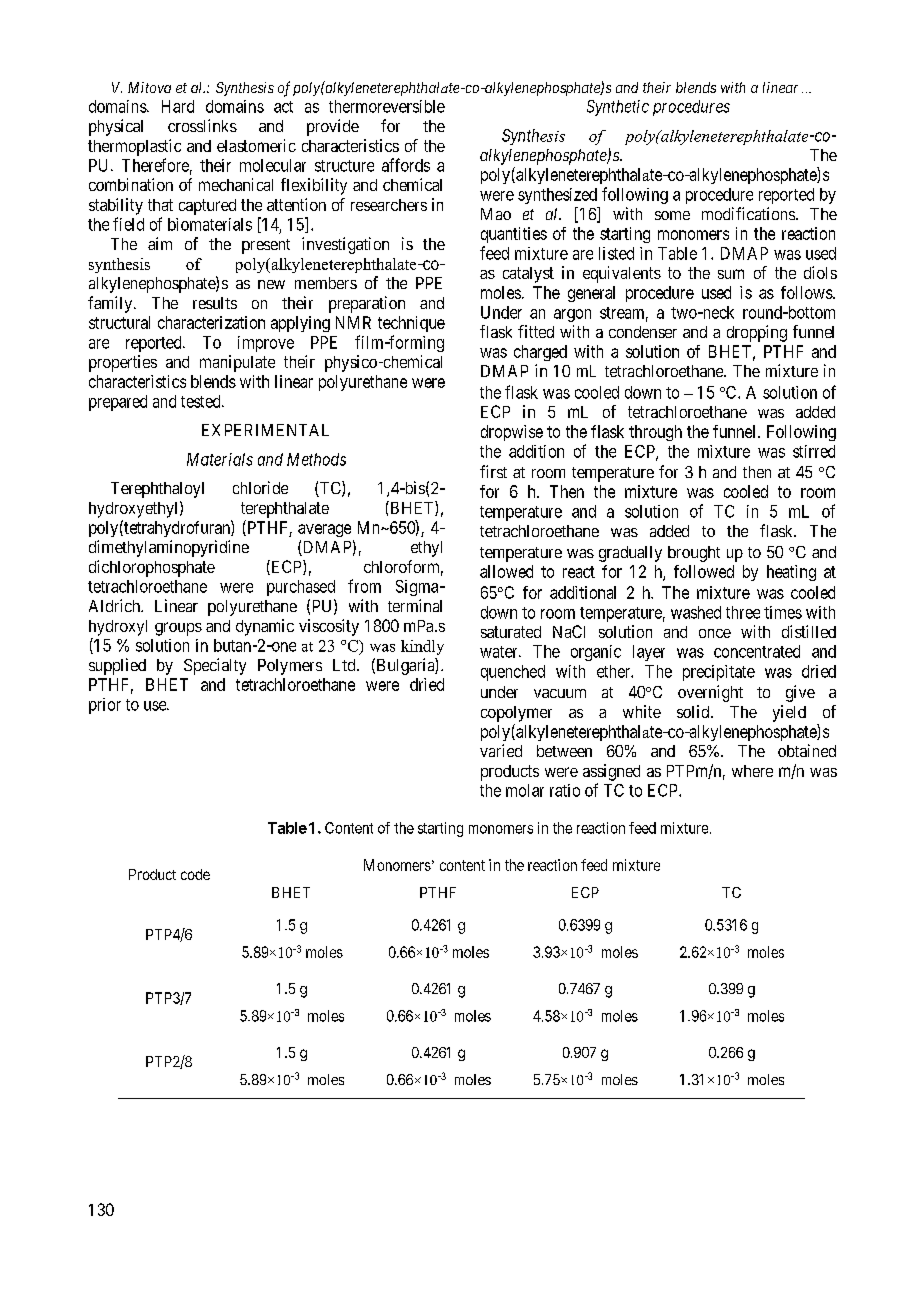 The width and height of the image is (924, 1308). I want to click on water, so click(500, 652).
